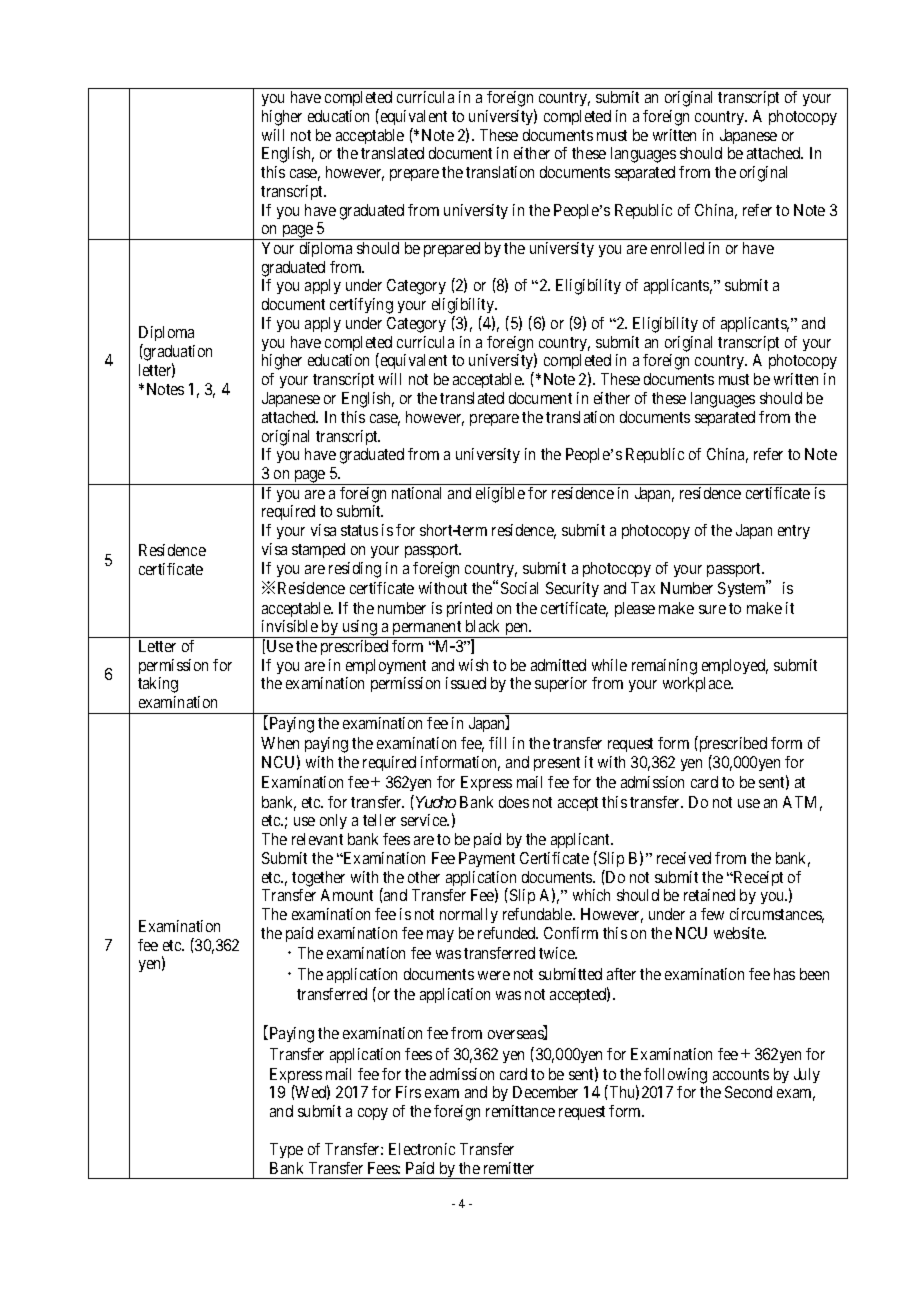 The height and width of the screenshot is (1308, 924). What do you see at coordinates (177, 354) in the screenshot?
I see `graduation` at bounding box center [177, 354].
